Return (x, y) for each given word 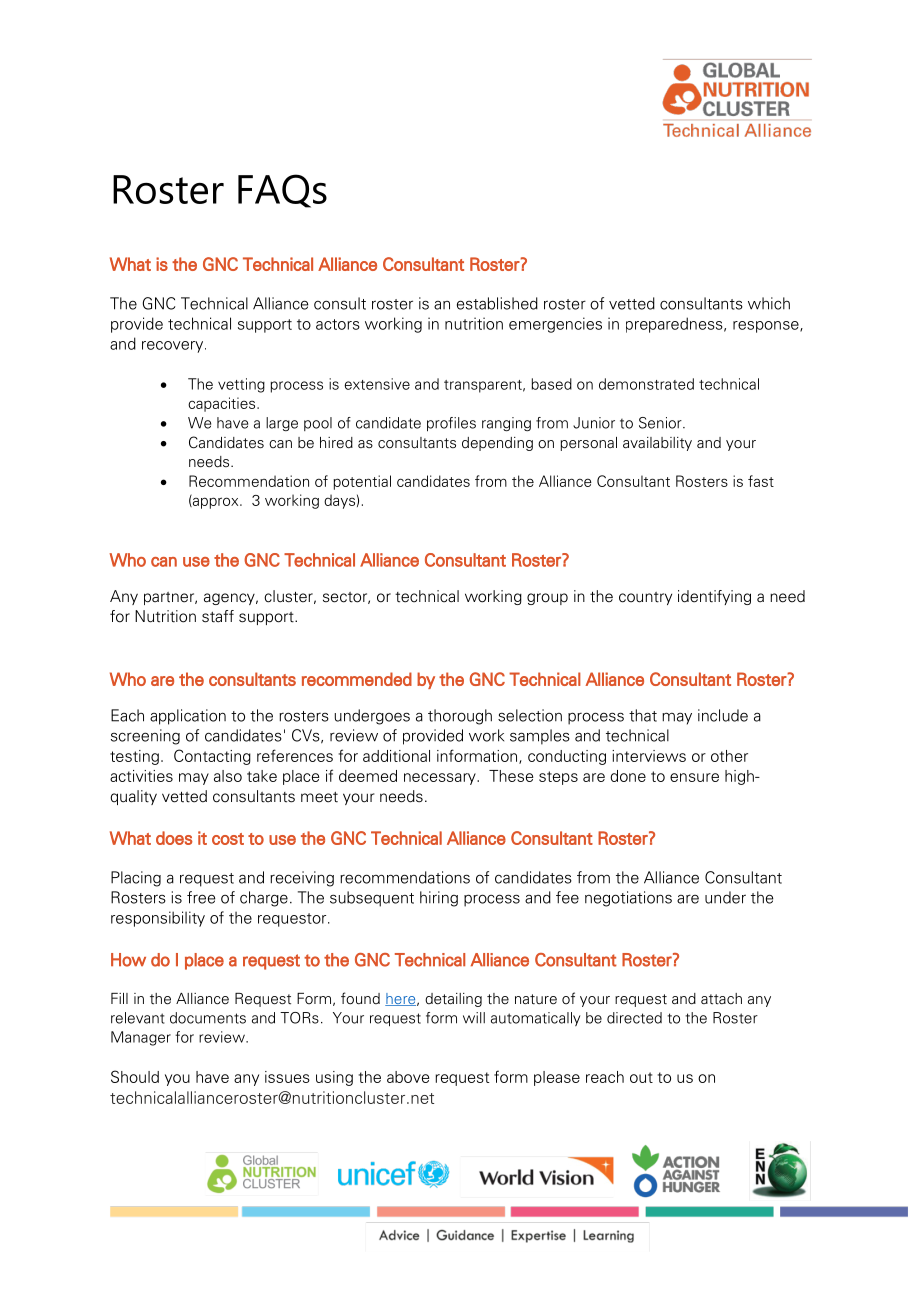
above (408, 1077)
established (497, 303)
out (641, 1077)
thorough (460, 717)
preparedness (675, 325)
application (188, 717)
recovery (174, 347)
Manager (141, 1038)
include (723, 715)
